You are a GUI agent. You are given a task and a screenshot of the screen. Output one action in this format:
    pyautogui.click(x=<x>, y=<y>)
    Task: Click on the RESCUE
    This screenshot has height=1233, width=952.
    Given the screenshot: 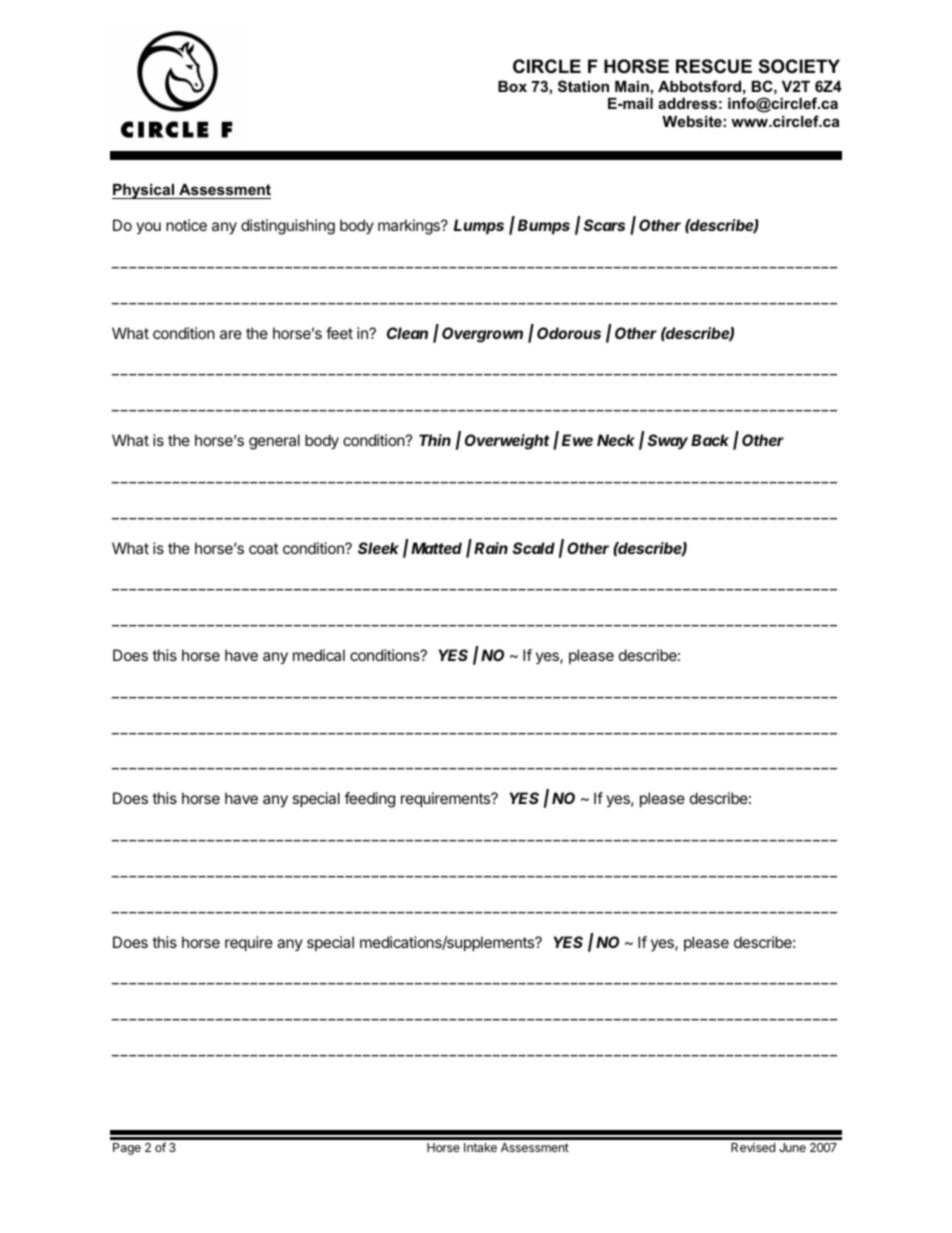 What is the action you would take?
    pyautogui.click(x=714, y=66)
